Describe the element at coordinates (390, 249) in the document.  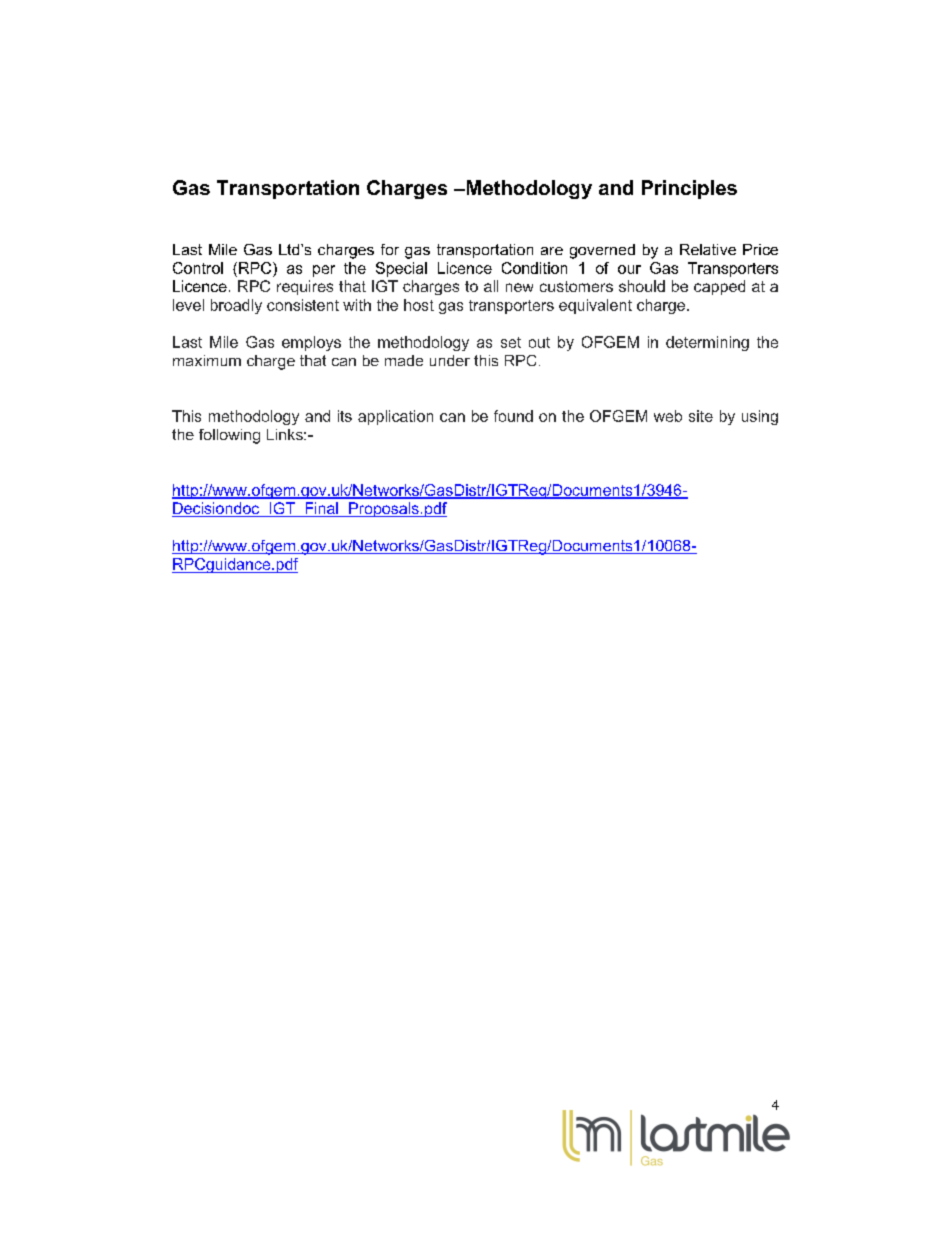
I see `for` at that location.
